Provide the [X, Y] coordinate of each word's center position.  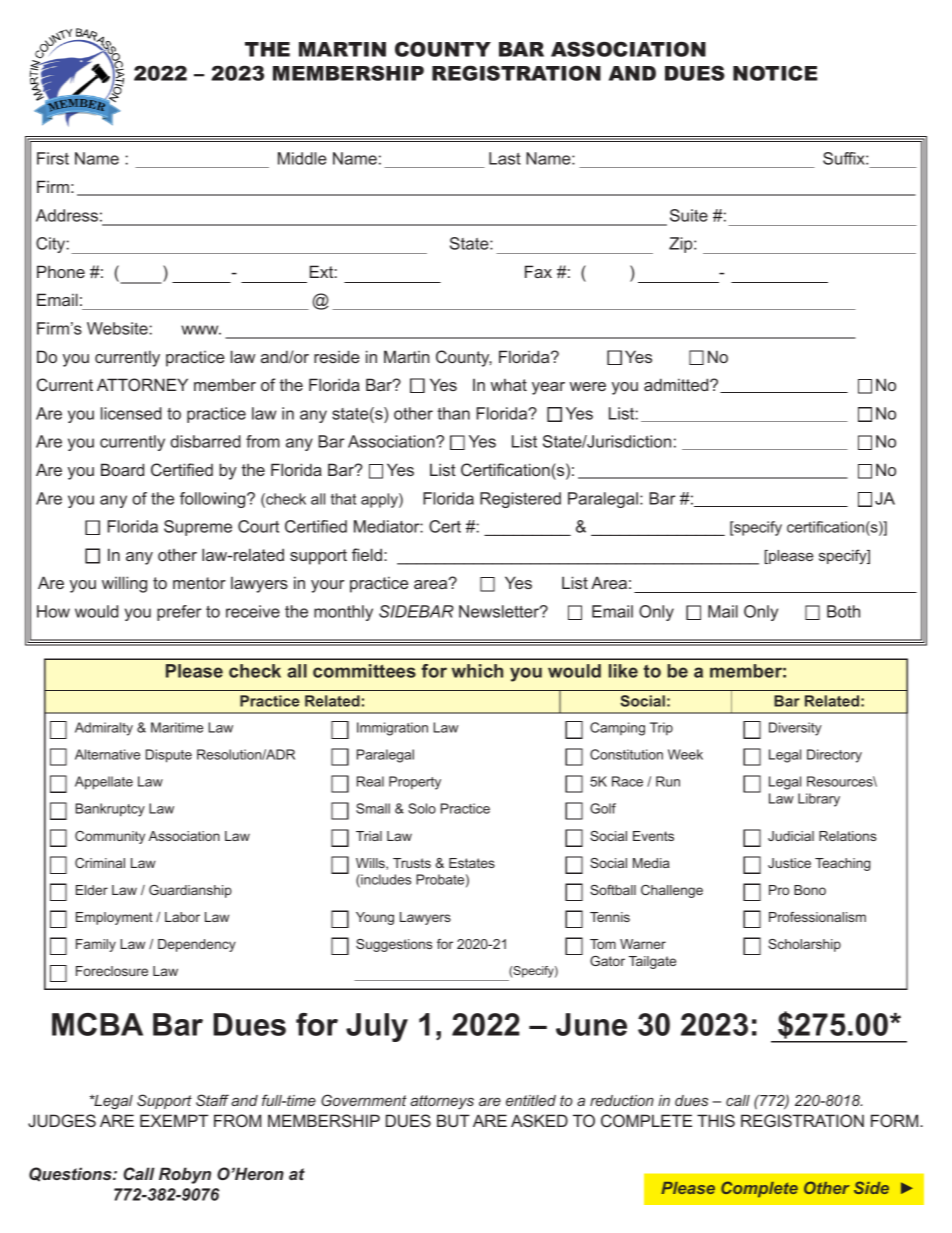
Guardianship [190, 891]
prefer [179, 613]
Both [843, 611]
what [509, 384]
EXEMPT [174, 1120]
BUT [453, 1120]
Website [117, 328]
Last [505, 158]
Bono [810, 890]
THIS [716, 1120]
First [53, 158]
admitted [677, 384]
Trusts [412, 863]
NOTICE [775, 73]
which [477, 671]
